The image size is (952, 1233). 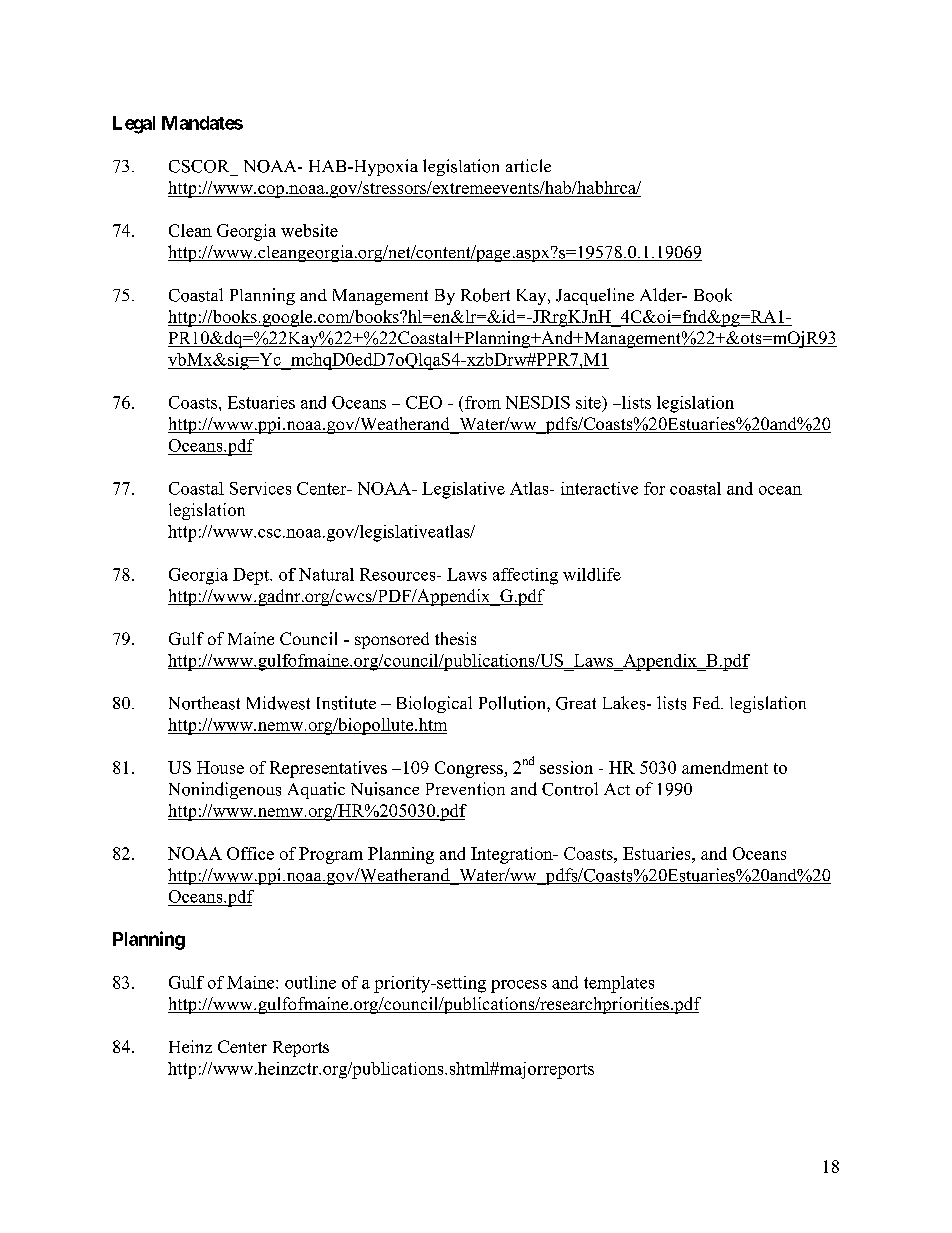 I want to click on wildlife, so click(x=592, y=574).
